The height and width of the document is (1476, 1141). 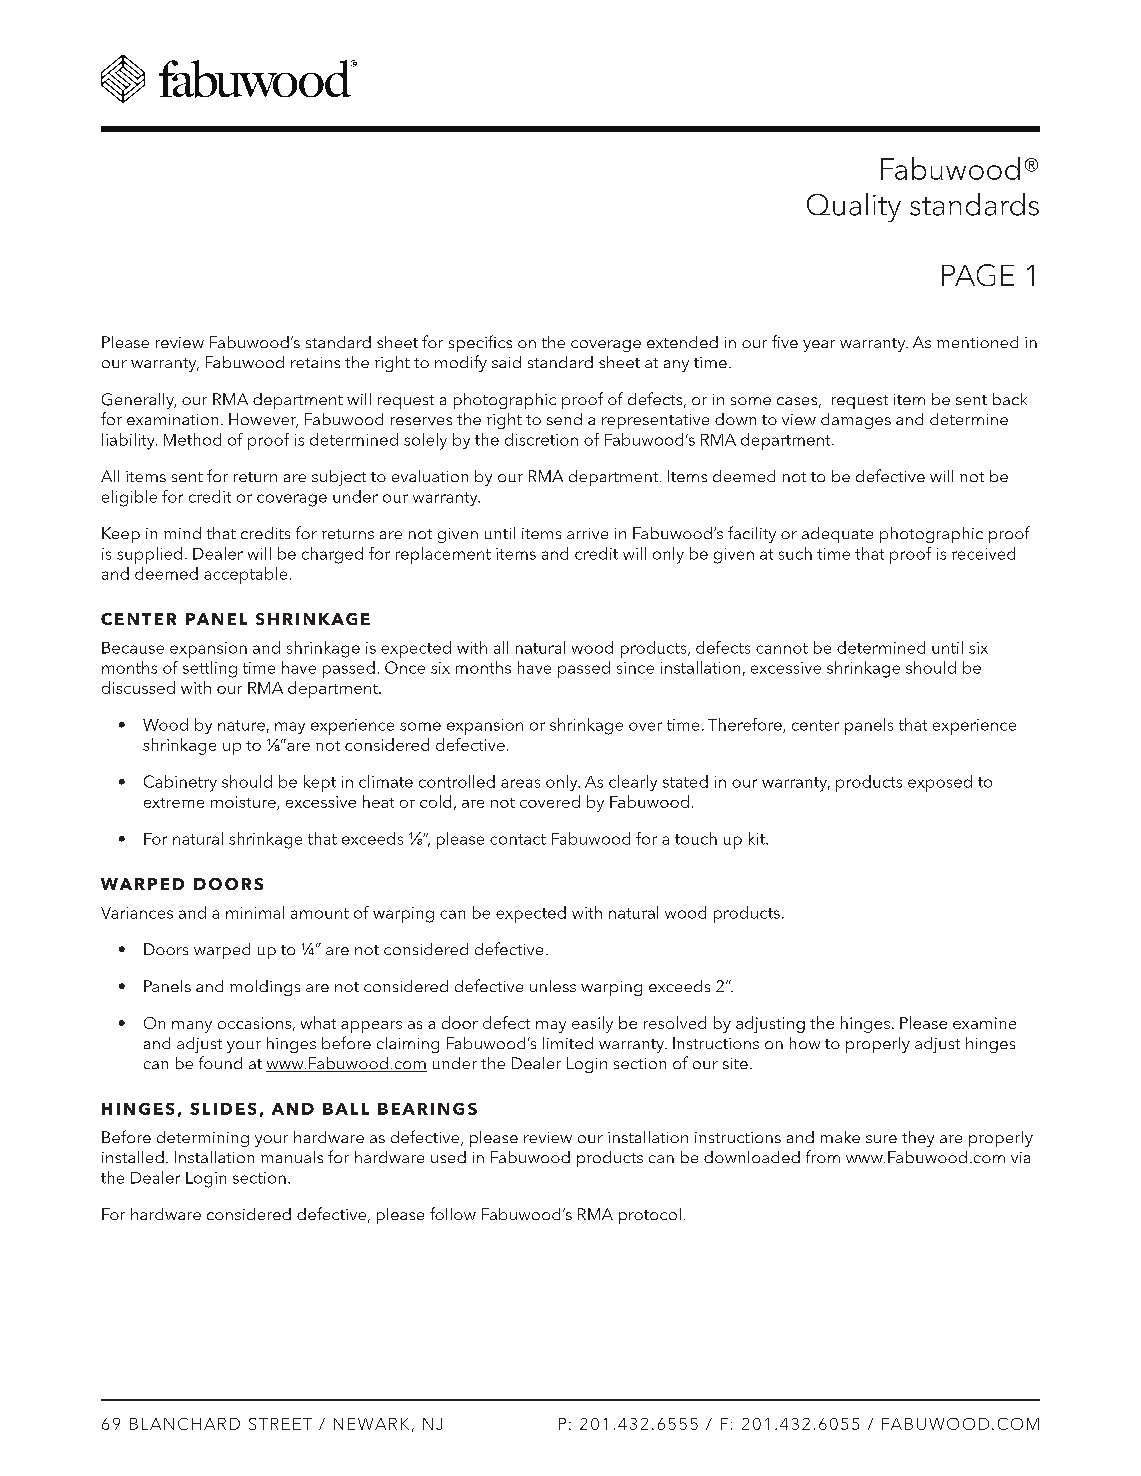 I want to click on from, so click(x=823, y=1156).
